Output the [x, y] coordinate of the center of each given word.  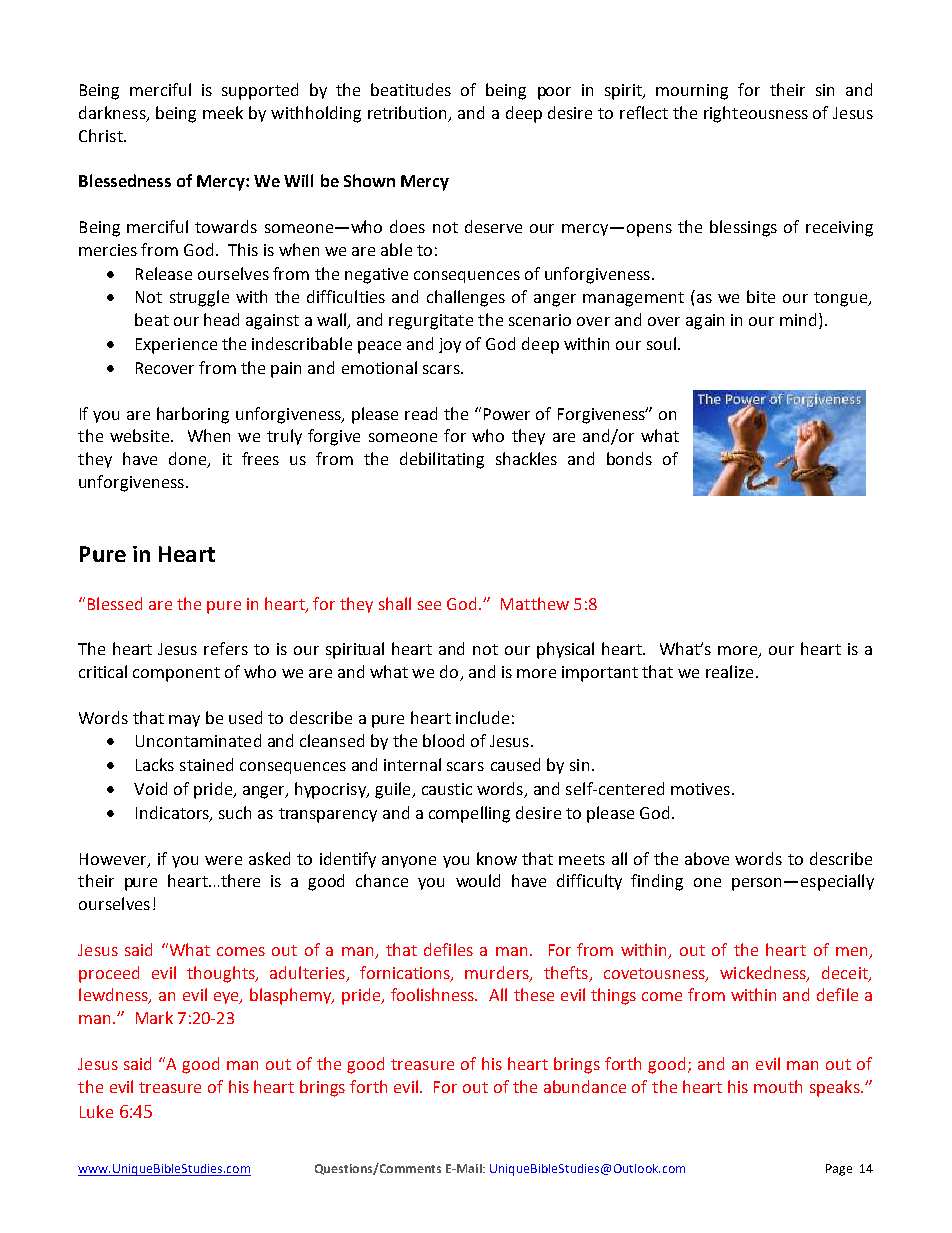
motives [700, 789]
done [189, 460]
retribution [409, 114]
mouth [778, 1086]
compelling [469, 814]
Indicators [173, 813]
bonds [629, 458]
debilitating [442, 460]
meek [223, 112]
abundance [585, 1086]
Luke [96, 1111]
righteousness [756, 114]
